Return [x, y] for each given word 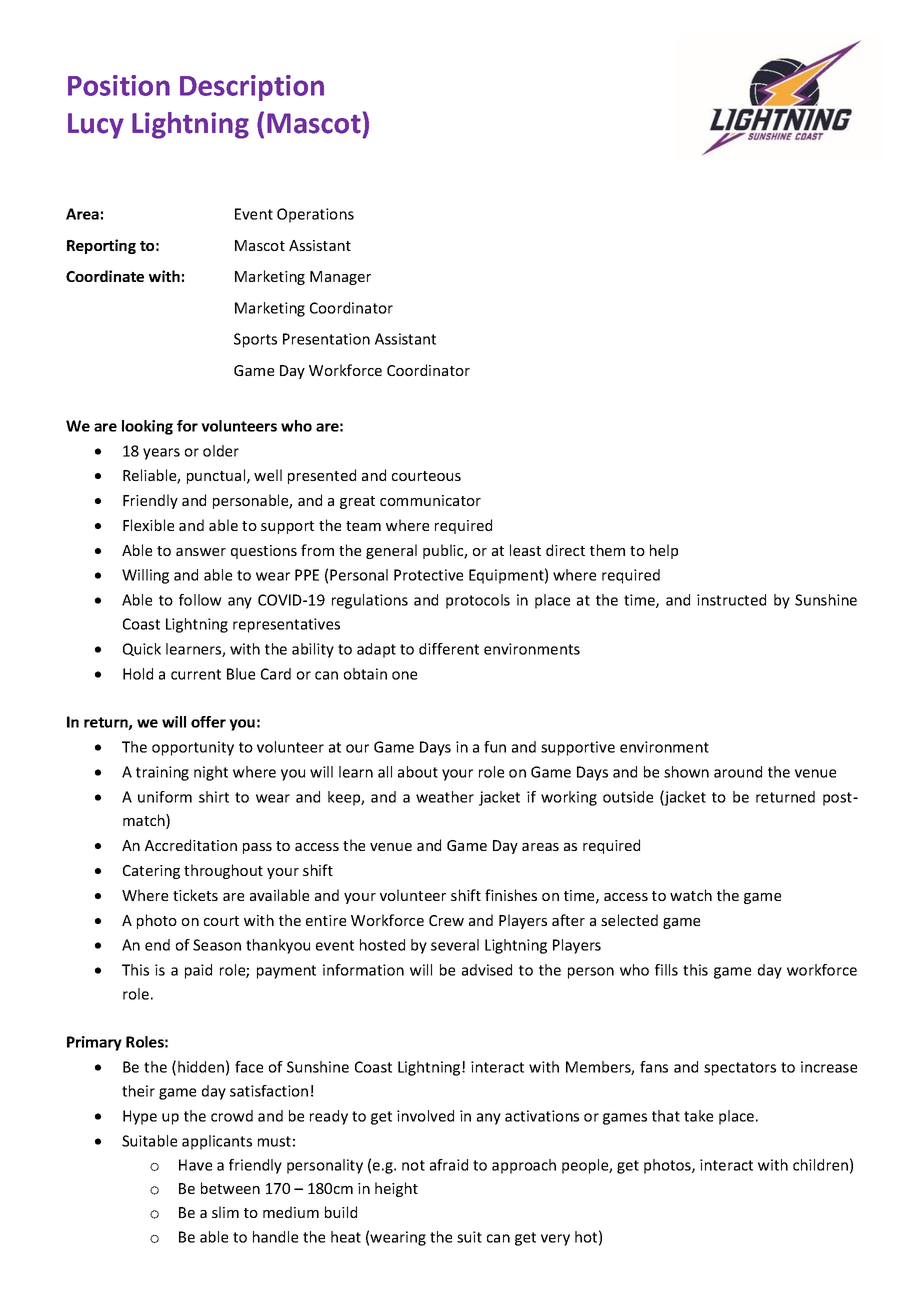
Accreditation [191, 845]
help [664, 551]
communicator [430, 500]
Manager [340, 278]
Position [119, 85]
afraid [449, 1165]
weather [445, 797]
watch [691, 895]
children [820, 1165]
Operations [315, 215]
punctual [217, 476]
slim [225, 1212]
